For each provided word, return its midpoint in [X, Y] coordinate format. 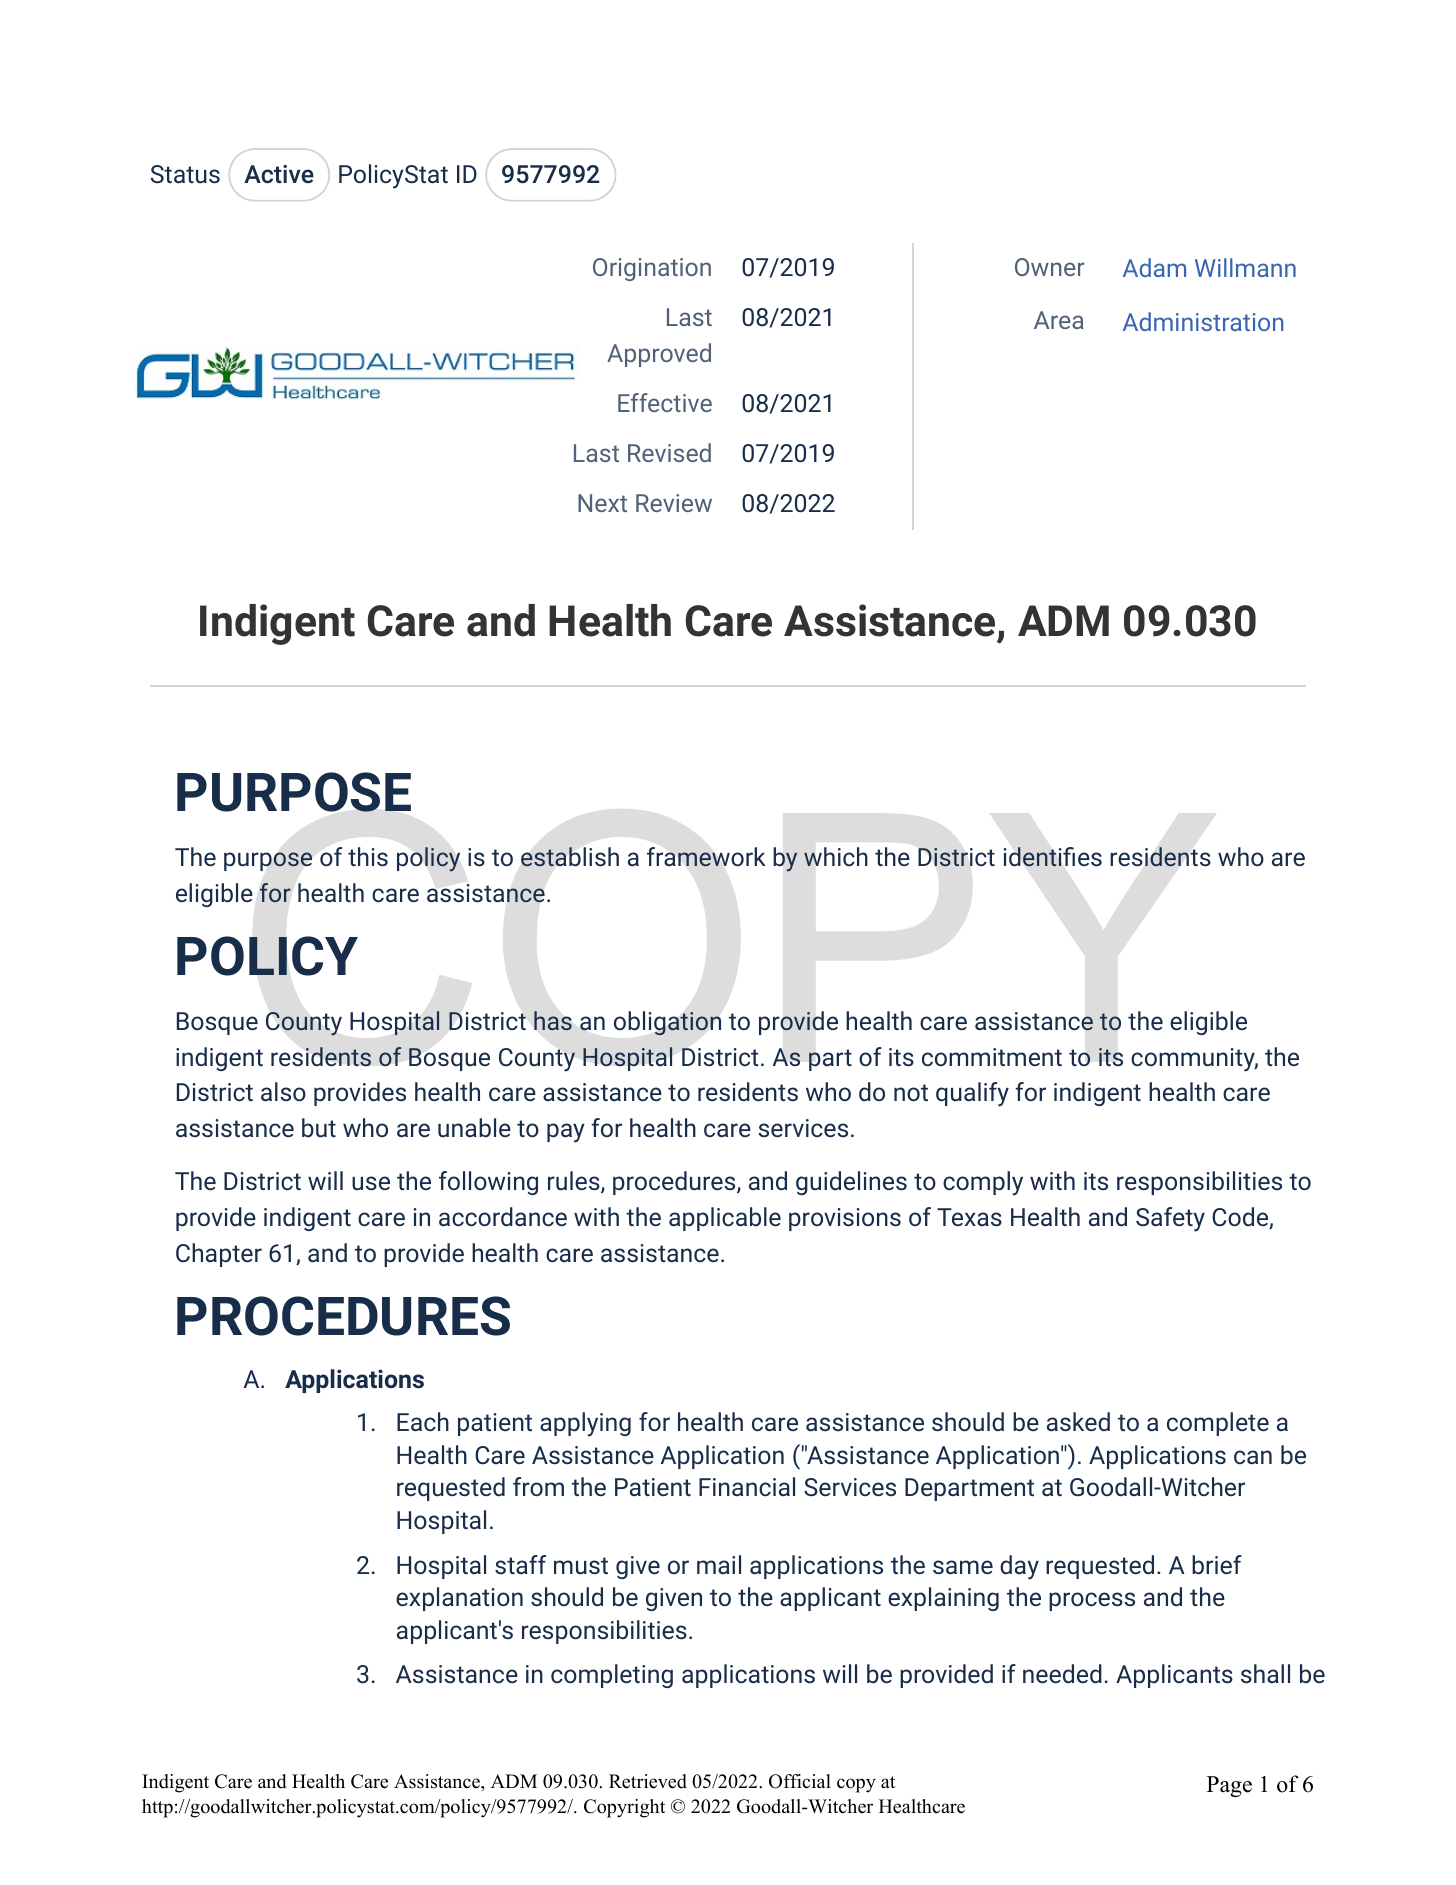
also [283, 1092]
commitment [992, 1057]
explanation [459, 1599]
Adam [1154, 267]
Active [279, 174]
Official [800, 1781]
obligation [667, 1023]
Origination [652, 269]
